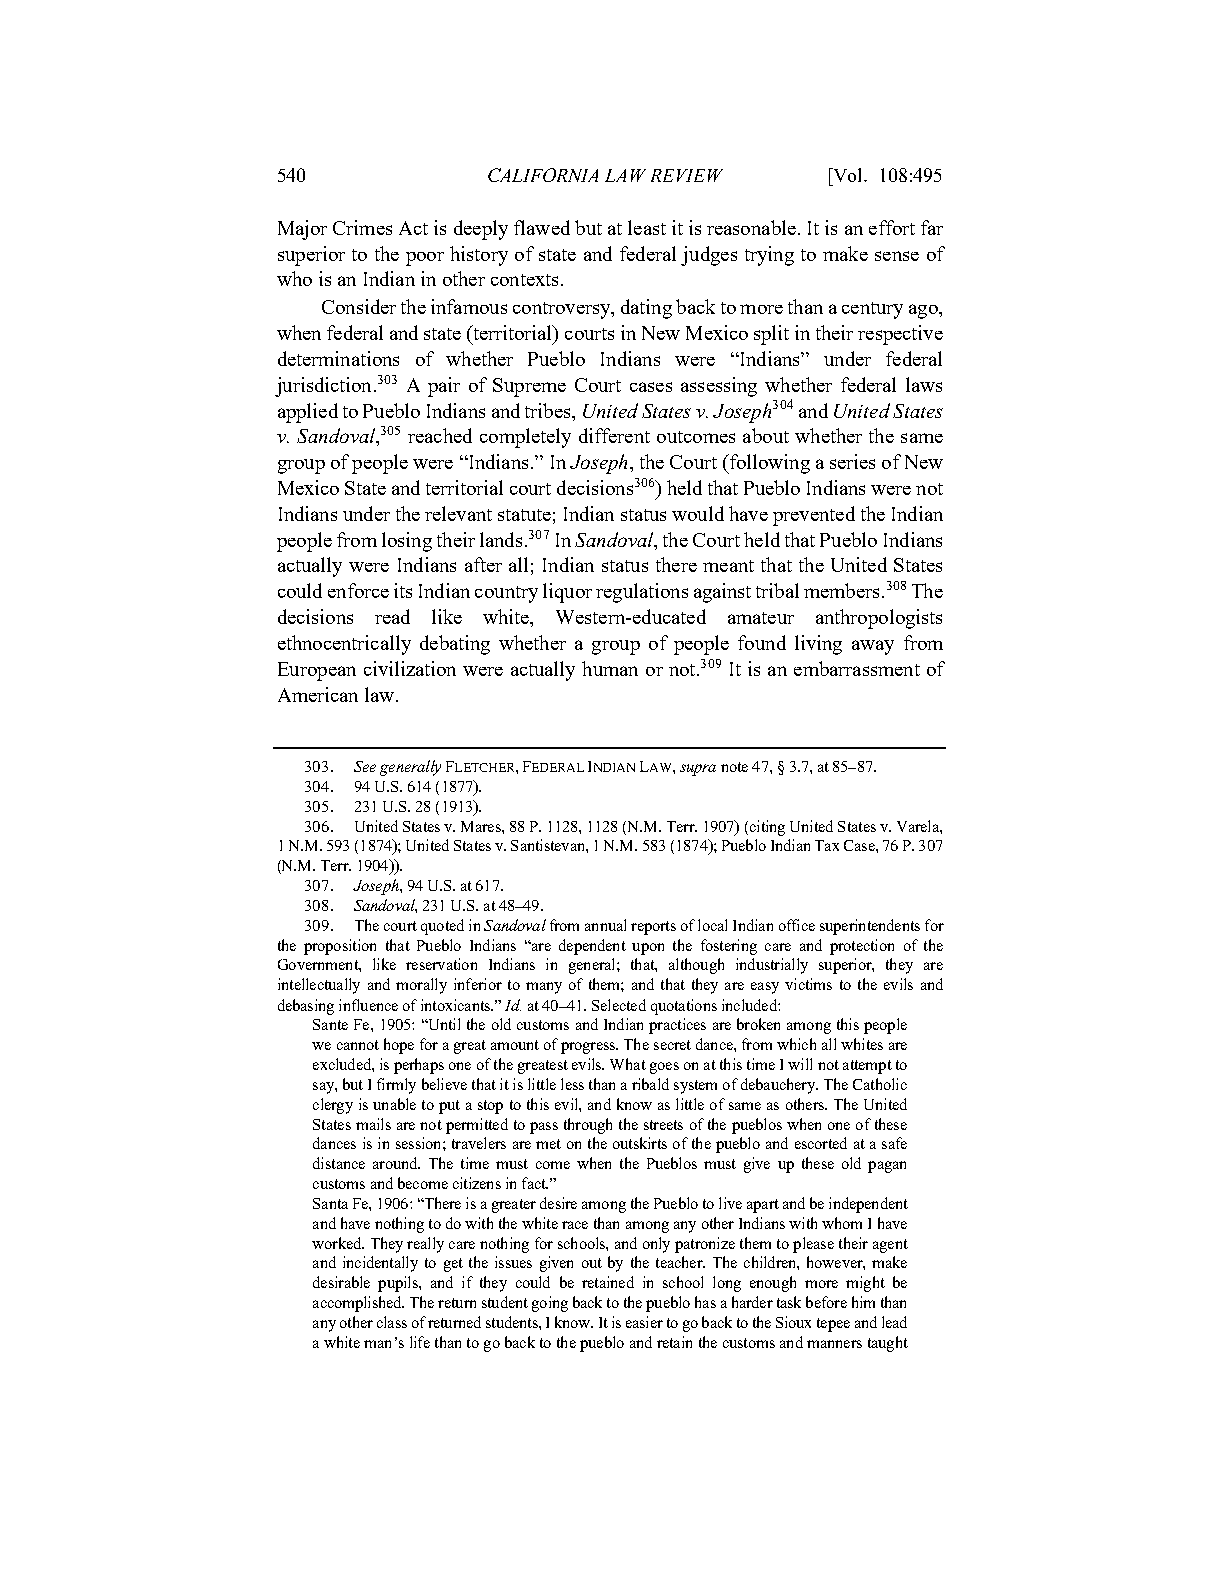  What do you see at coordinates (647, 227) in the page?
I see `least` at bounding box center [647, 227].
